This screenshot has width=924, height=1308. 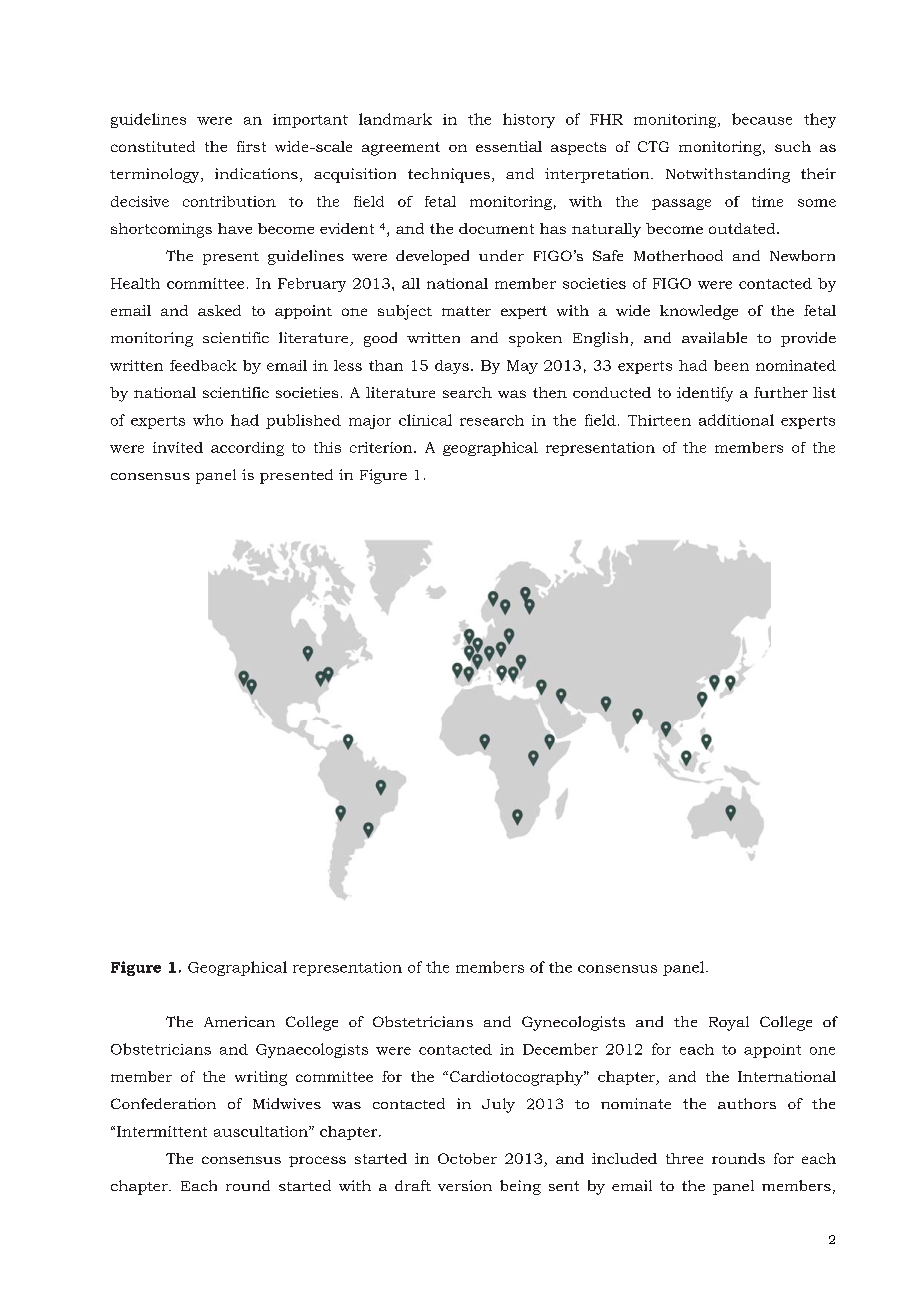 What do you see at coordinates (251, 146) in the screenshot?
I see `first` at bounding box center [251, 146].
